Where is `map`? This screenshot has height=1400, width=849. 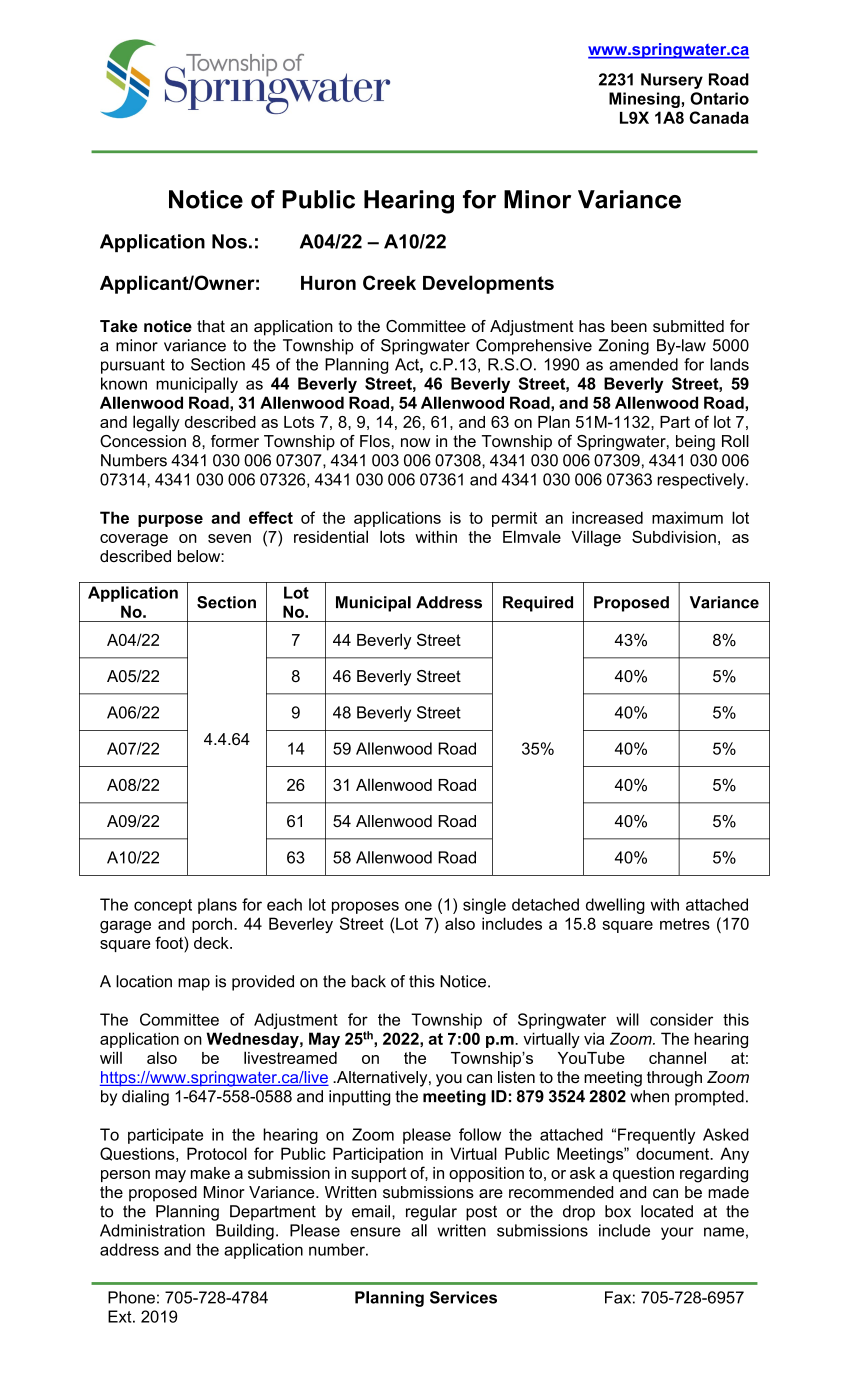
map is located at coordinates (194, 984).
